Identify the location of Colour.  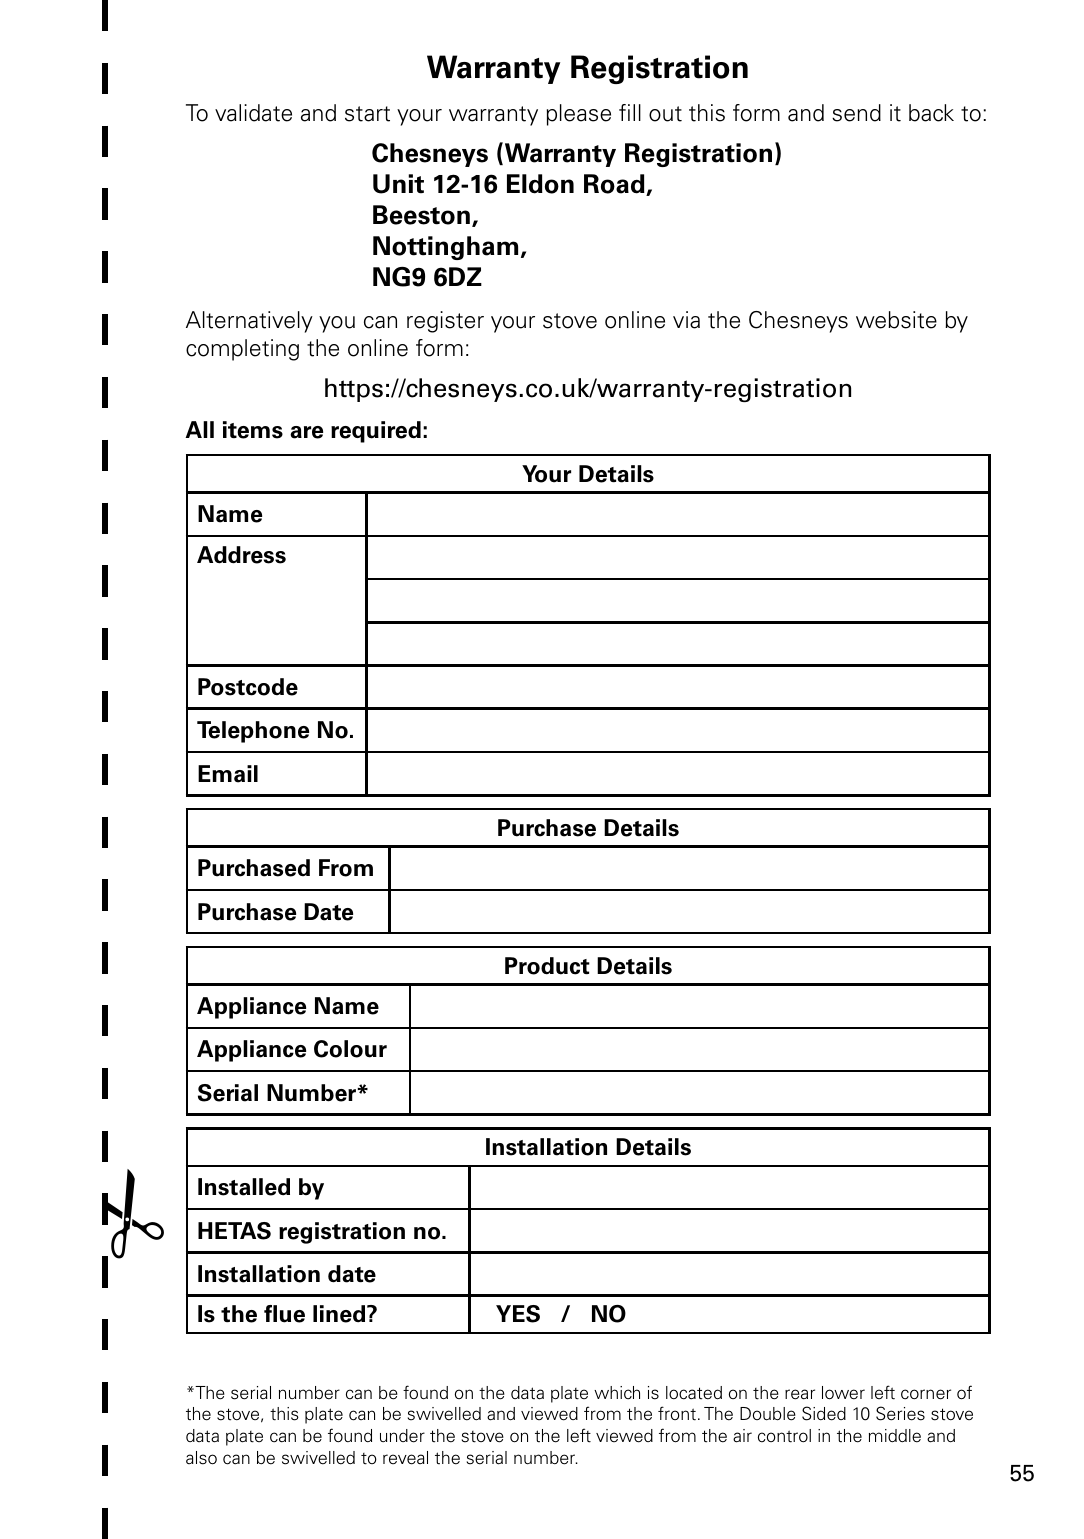
(350, 1049).
